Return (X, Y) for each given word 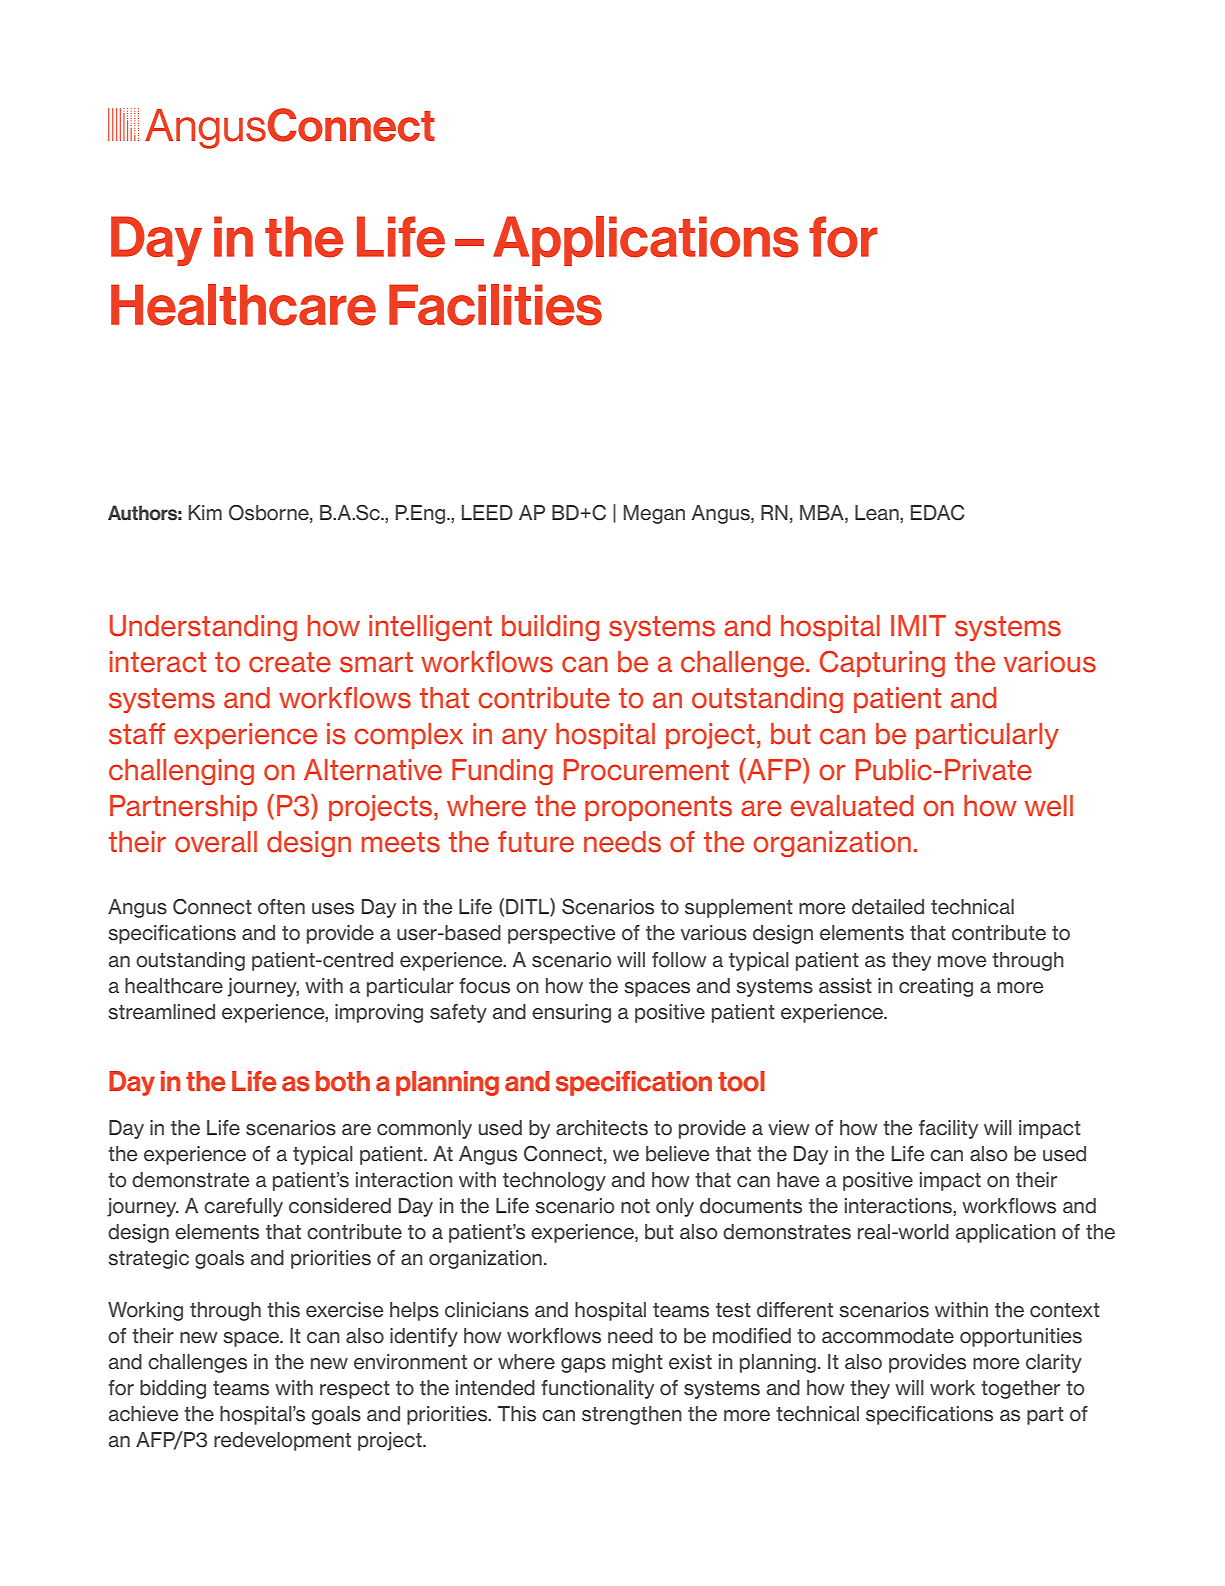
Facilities (495, 305)
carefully (243, 1207)
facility (948, 1129)
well (1049, 806)
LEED (487, 512)
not (635, 1206)
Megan (654, 514)
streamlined (161, 1012)
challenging (181, 772)
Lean (878, 514)
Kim (205, 512)
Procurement (646, 770)
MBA (823, 514)
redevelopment (282, 1441)
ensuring (571, 1013)
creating (936, 987)
